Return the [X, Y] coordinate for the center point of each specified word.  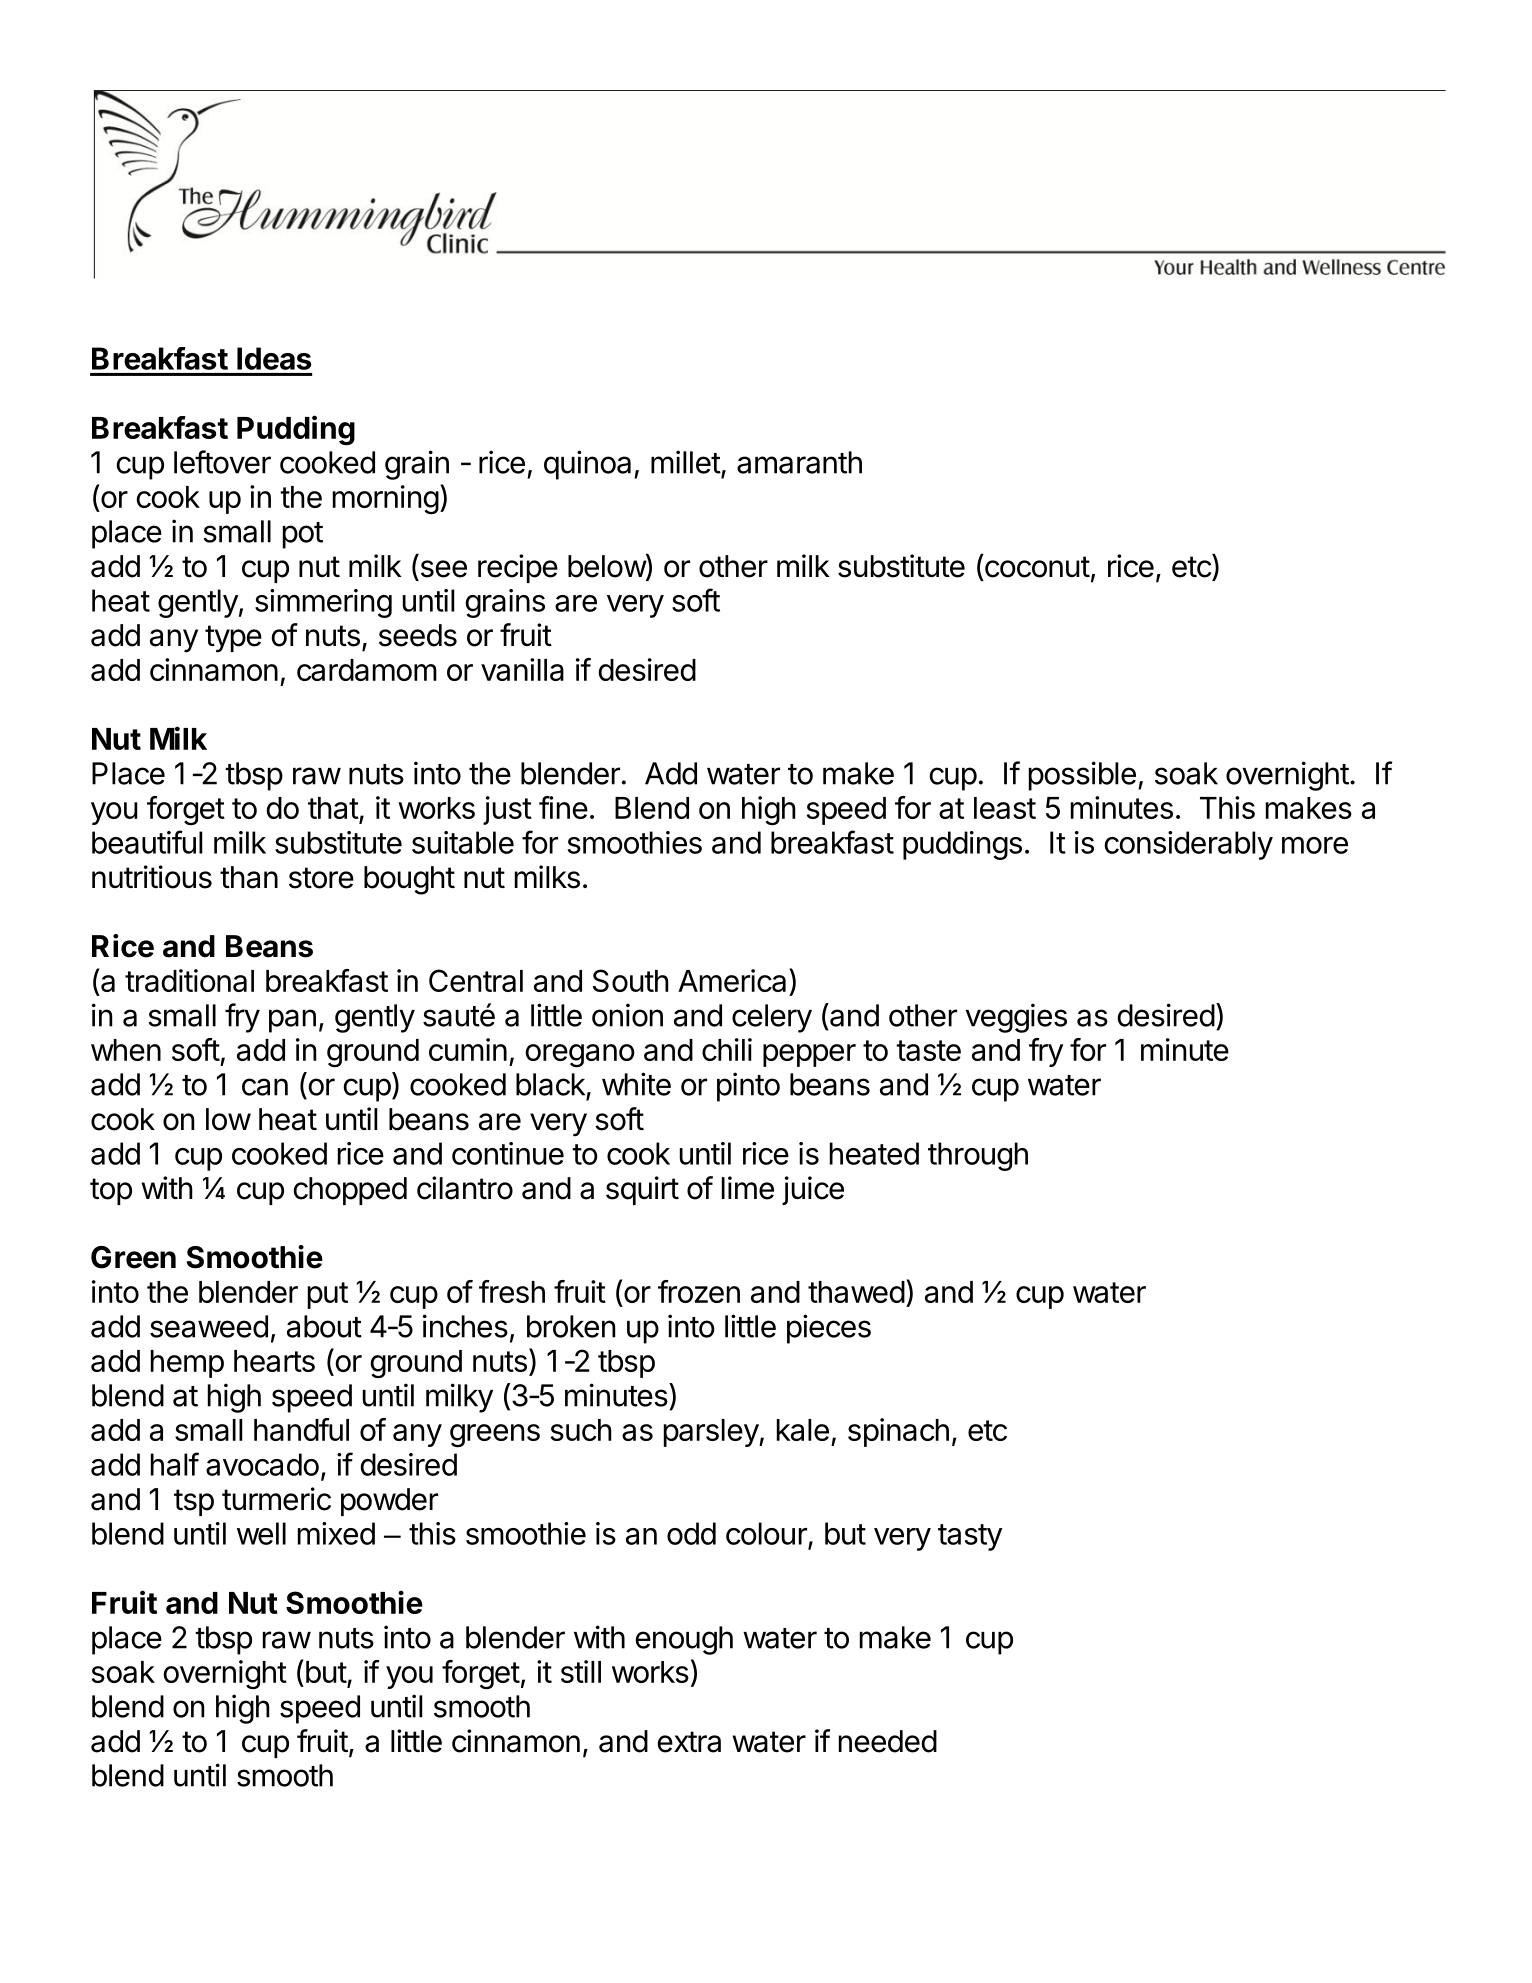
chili [727, 1049]
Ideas [274, 358]
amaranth [799, 462]
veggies [1016, 1018]
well [261, 1533]
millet [686, 462]
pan [292, 1021]
